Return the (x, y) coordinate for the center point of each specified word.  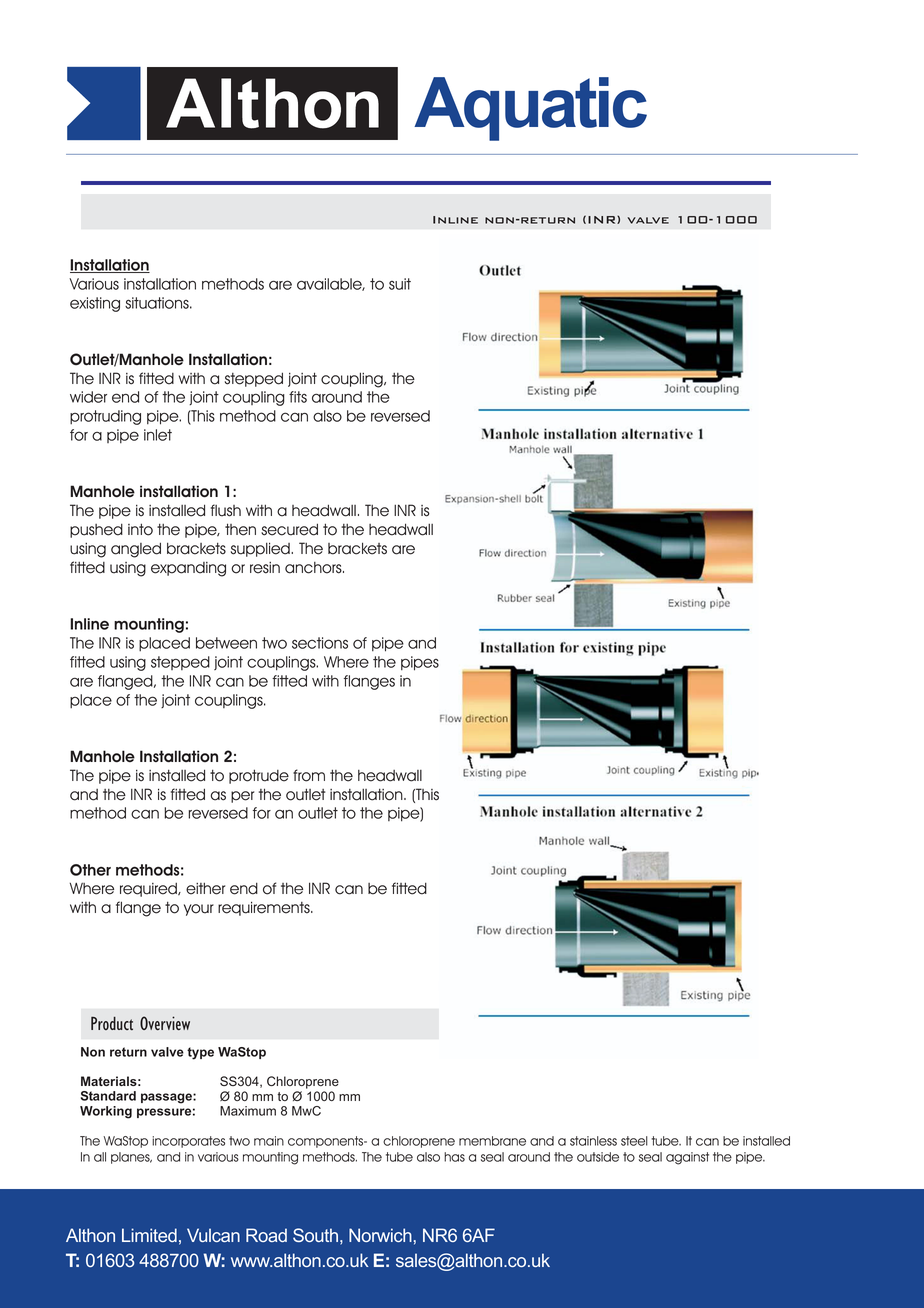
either (205, 888)
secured (289, 529)
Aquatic (530, 109)
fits (298, 397)
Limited (149, 1235)
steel (634, 1141)
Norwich (380, 1235)
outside (598, 1157)
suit (400, 284)
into (140, 529)
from (309, 775)
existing (95, 304)
